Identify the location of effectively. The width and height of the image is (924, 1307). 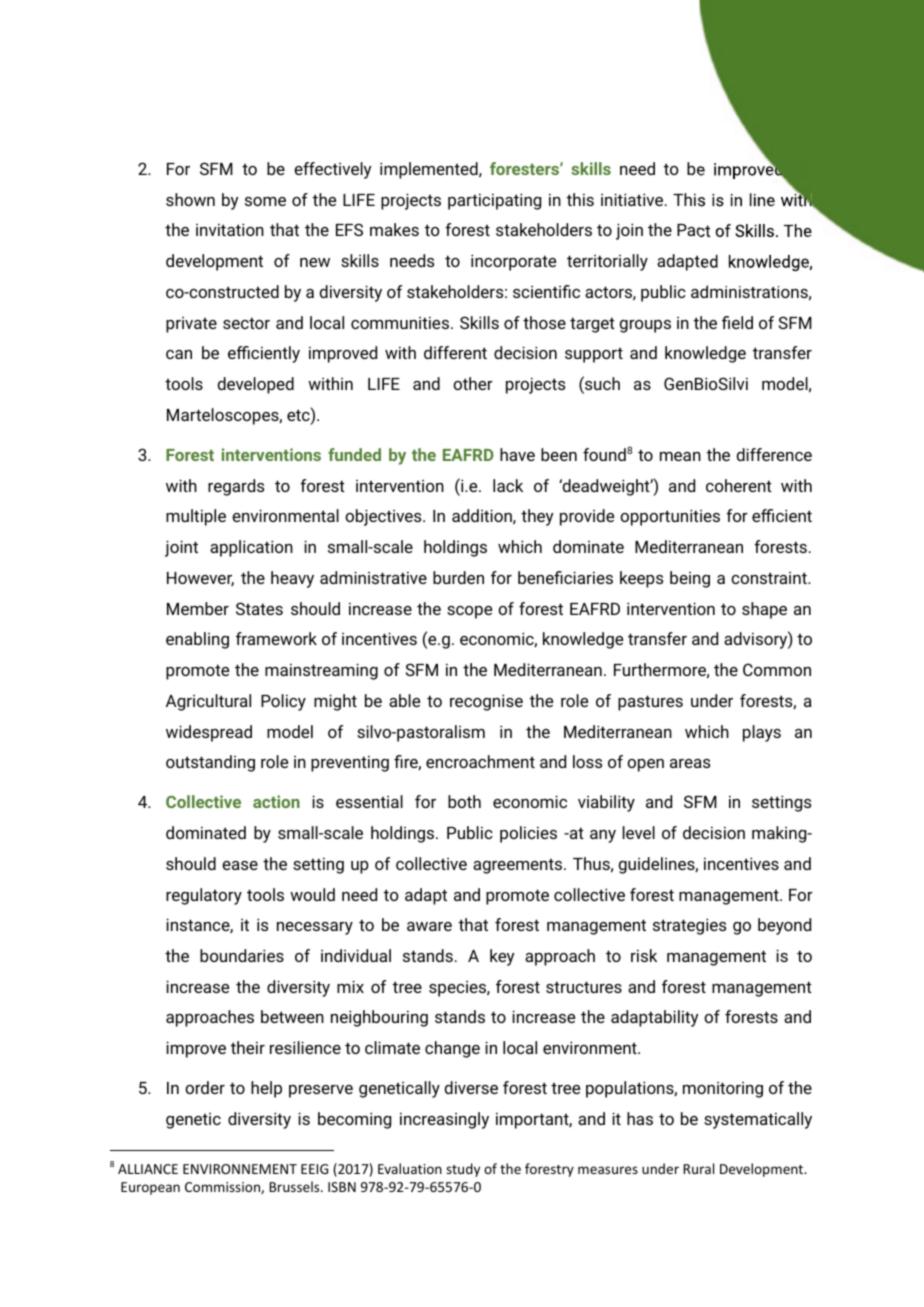
(332, 170).
